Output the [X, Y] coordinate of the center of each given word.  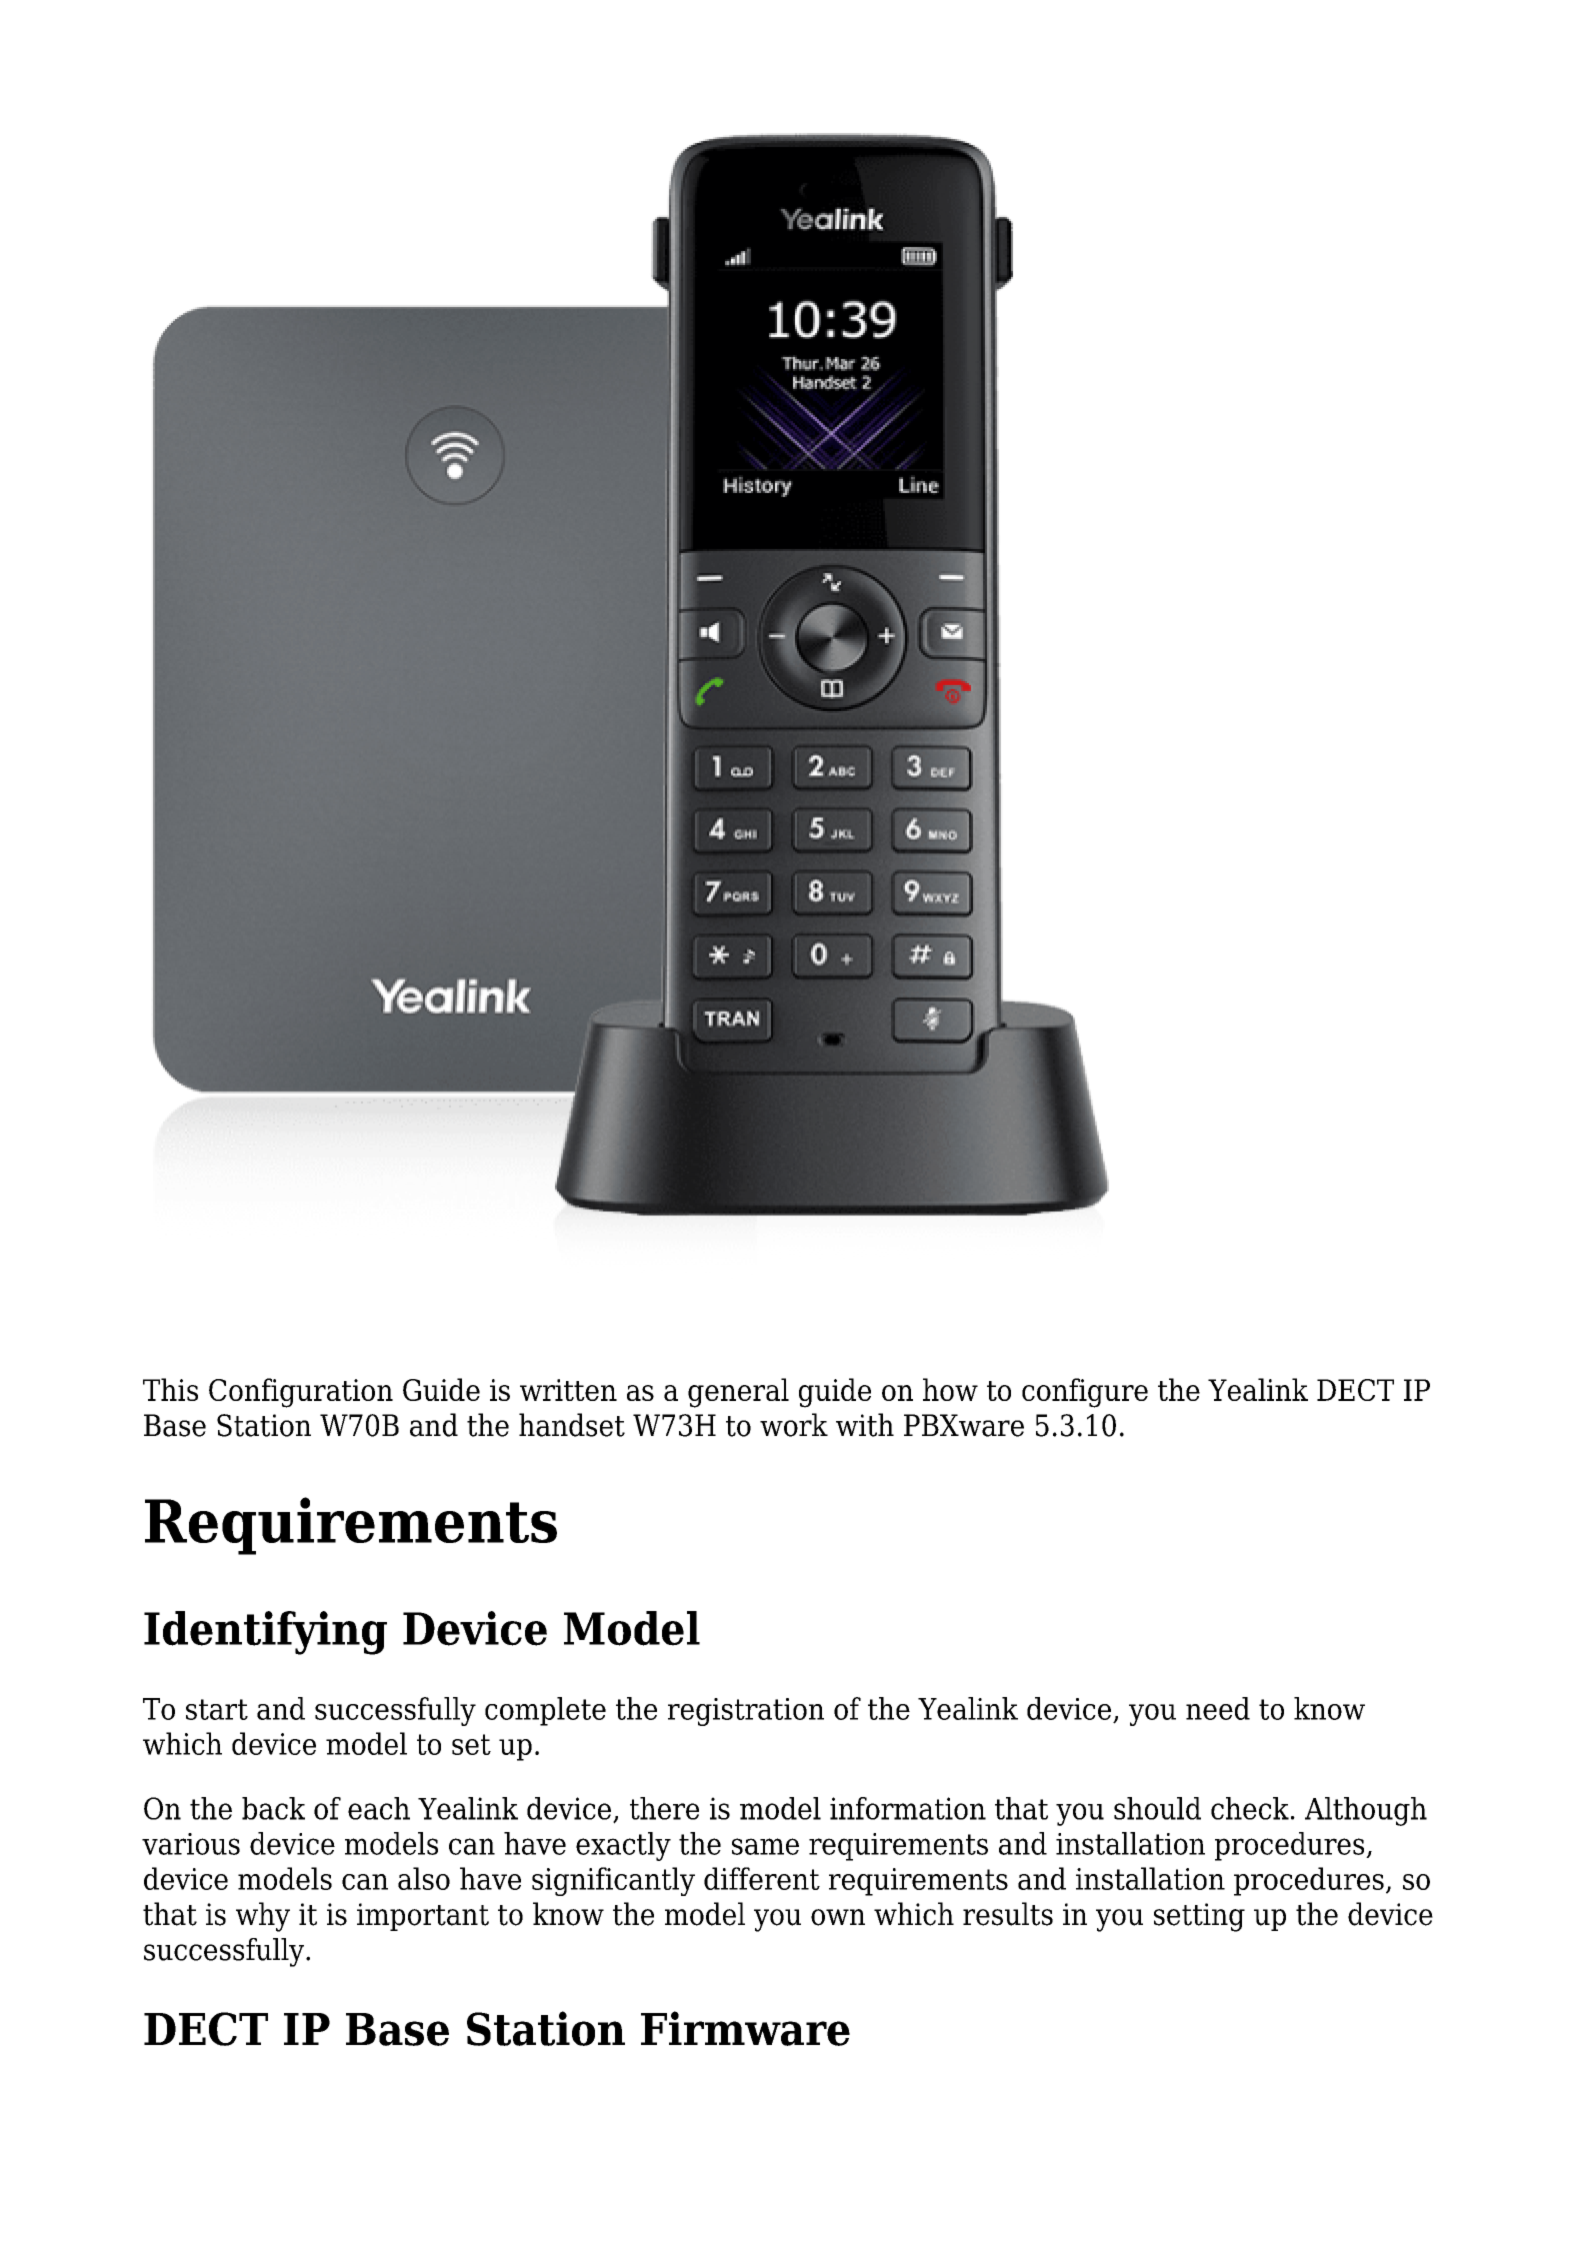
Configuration [301, 1393]
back [273, 1808]
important [423, 1917]
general [738, 1393]
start [217, 1709]
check [1250, 1808]
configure [1085, 1393]
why [263, 1917]
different [762, 1878]
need [1218, 1708]
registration [746, 1712]
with [865, 1425]
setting [1199, 1917]
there [664, 1808]
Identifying [265, 1633]
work [794, 1425]
